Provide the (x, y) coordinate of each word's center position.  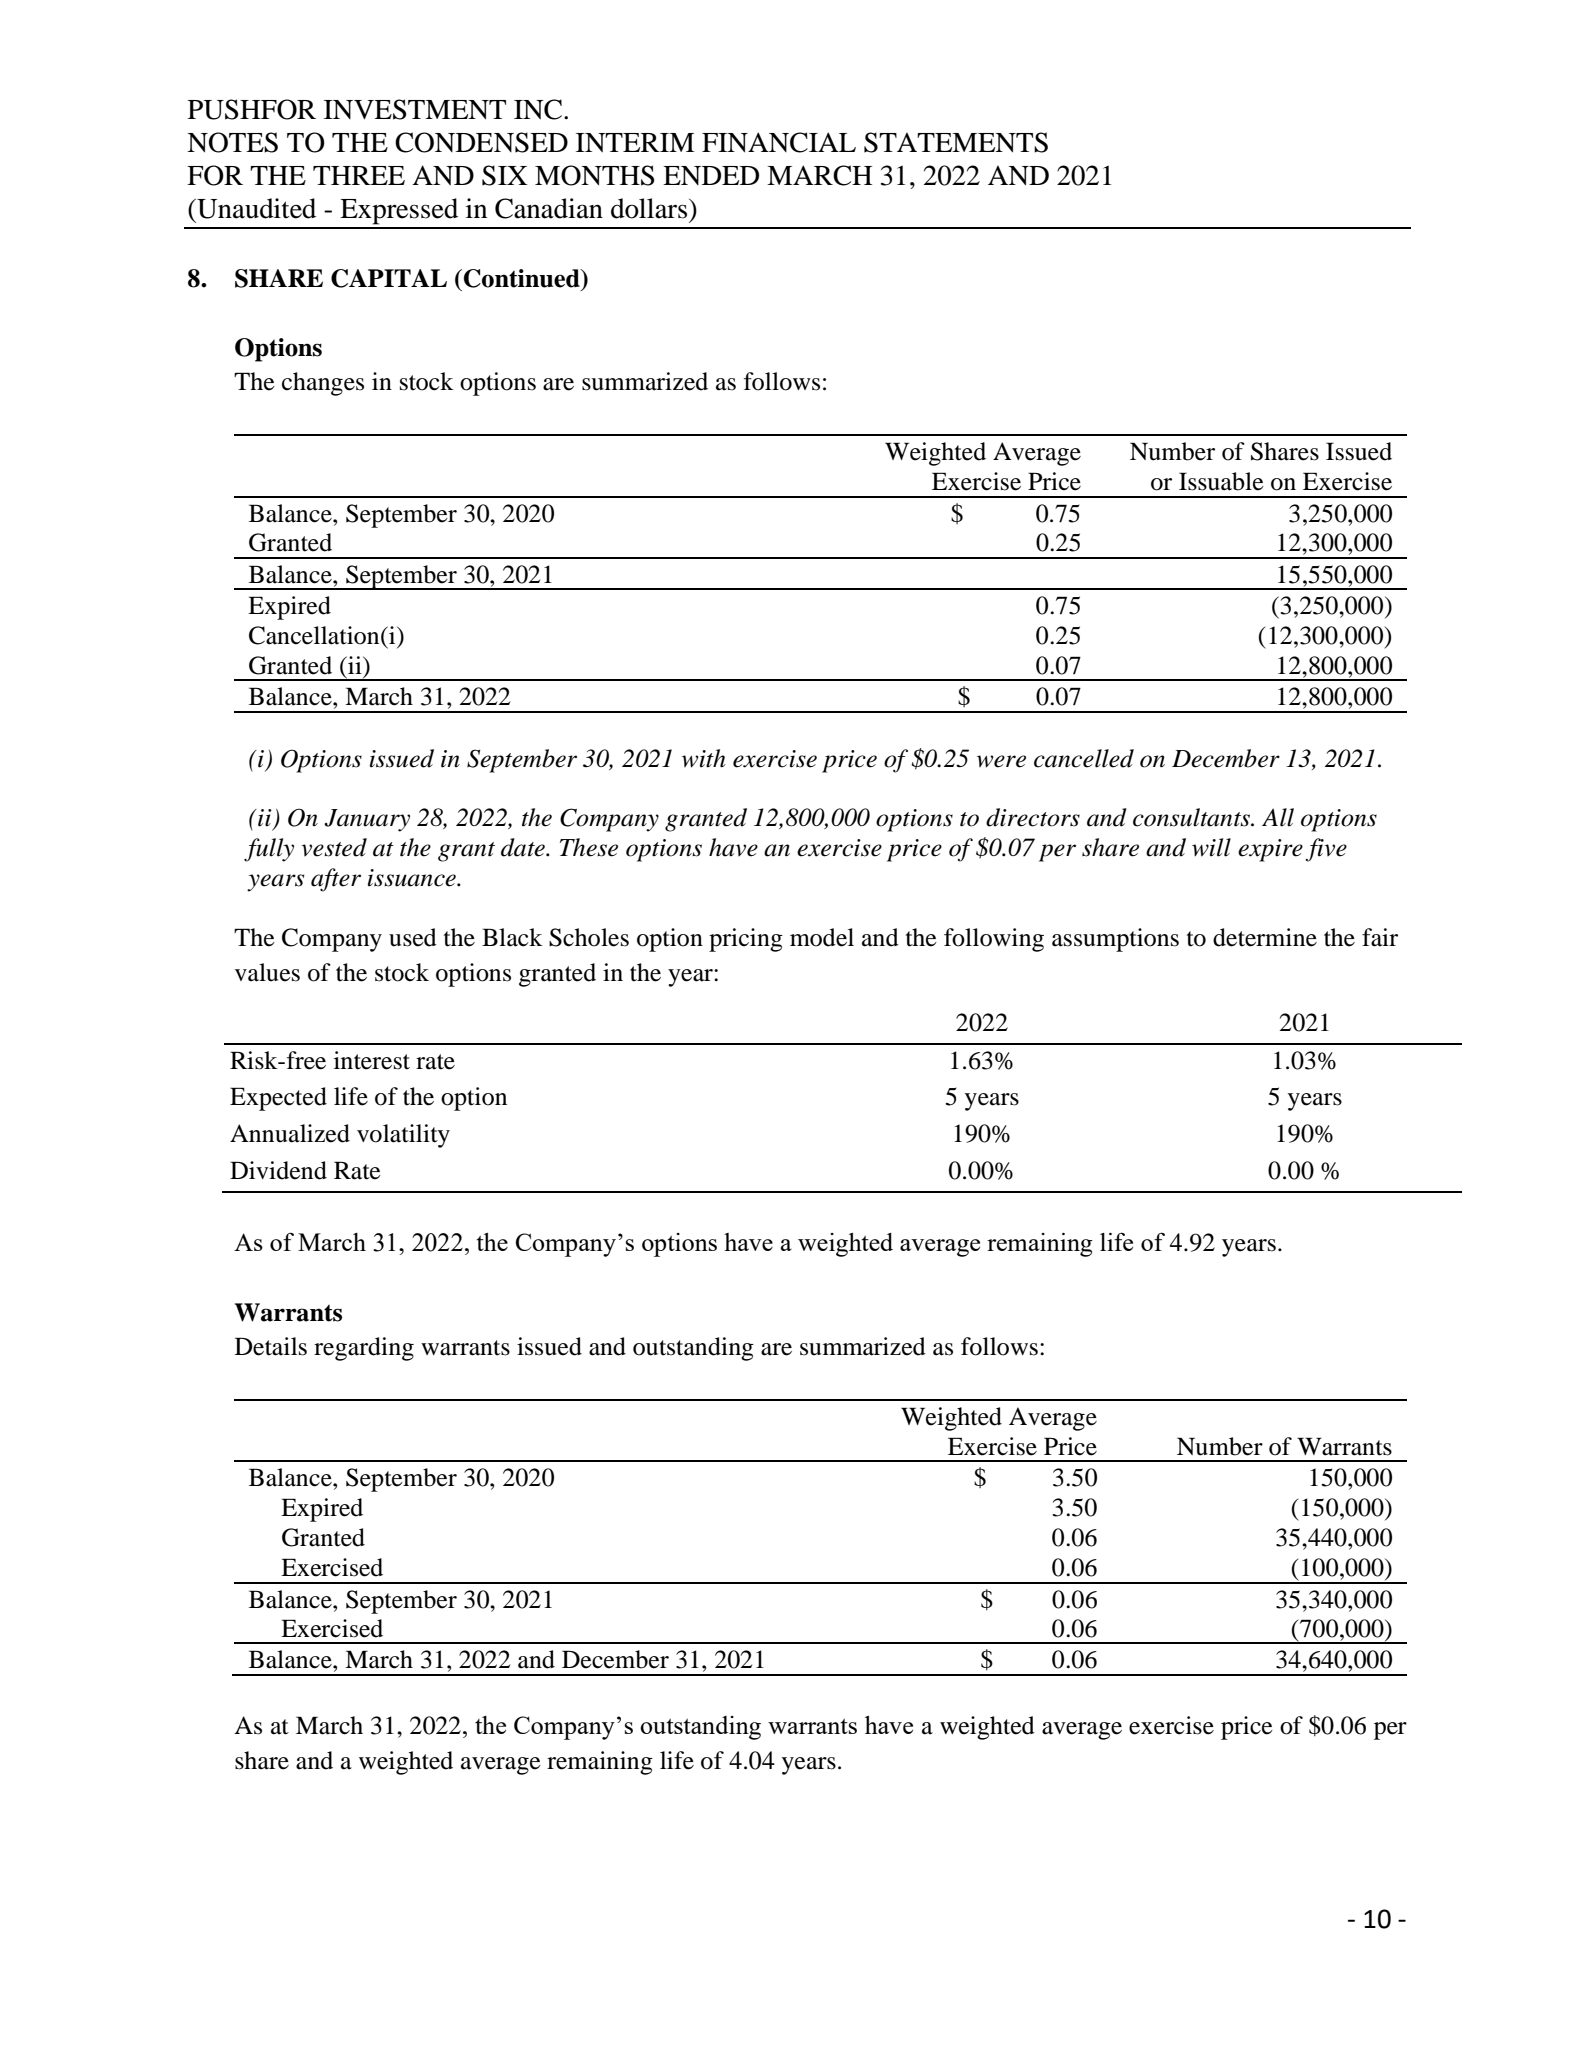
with (704, 758)
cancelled (1084, 758)
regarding (364, 1349)
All (1278, 817)
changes (323, 384)
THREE (359, 175)
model (822, 937)
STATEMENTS (956, 142)
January (367, 820)
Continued (523, 278)
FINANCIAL (779, 142)
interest (372, 1060)
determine (1265, 937)
